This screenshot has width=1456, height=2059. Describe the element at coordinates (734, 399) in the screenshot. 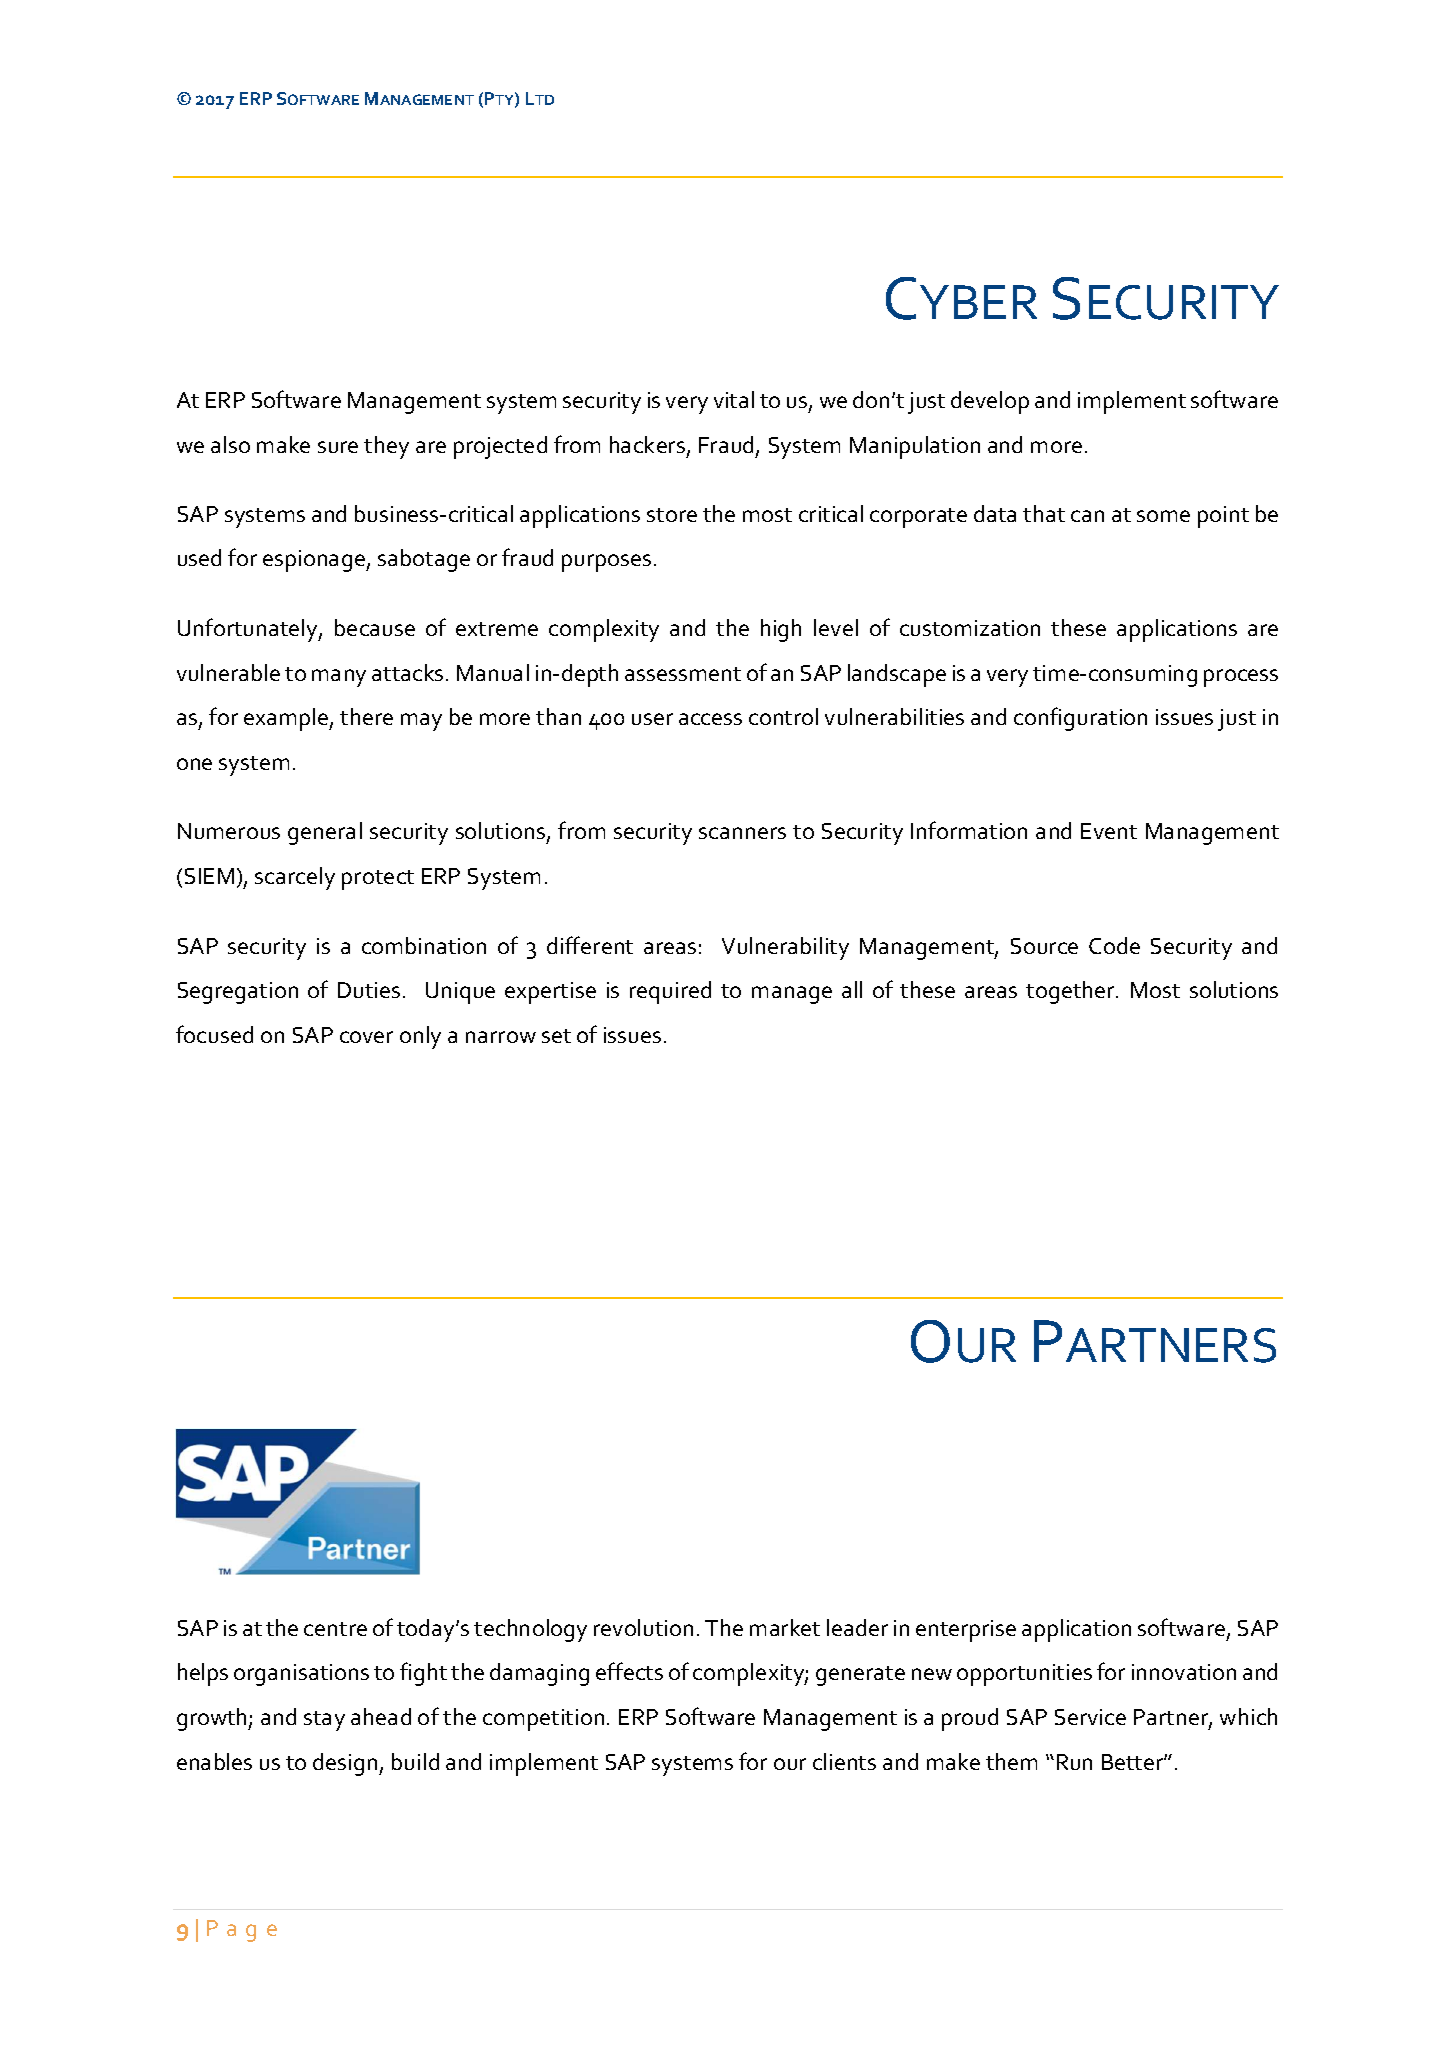

I see `vital` at that location.
